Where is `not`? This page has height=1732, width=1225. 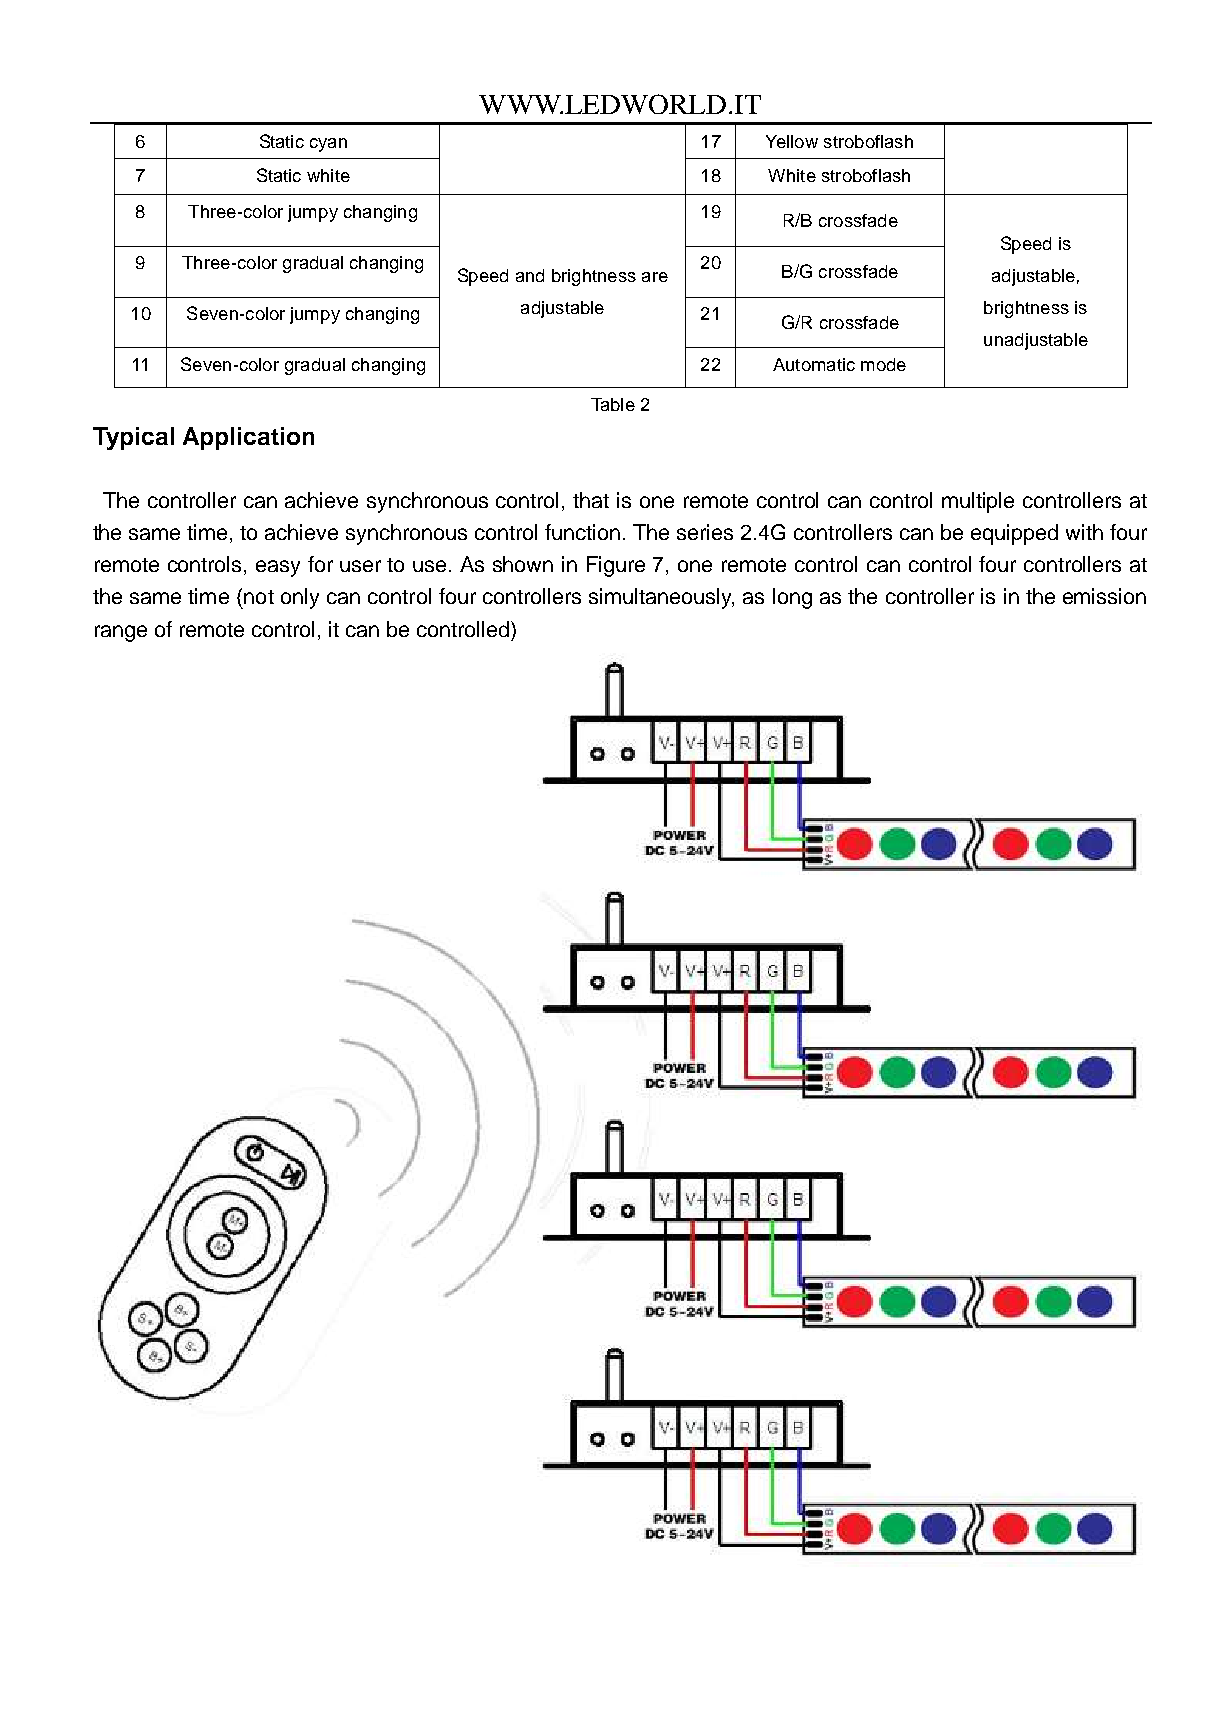
not is located at coordinates (259, 597).
